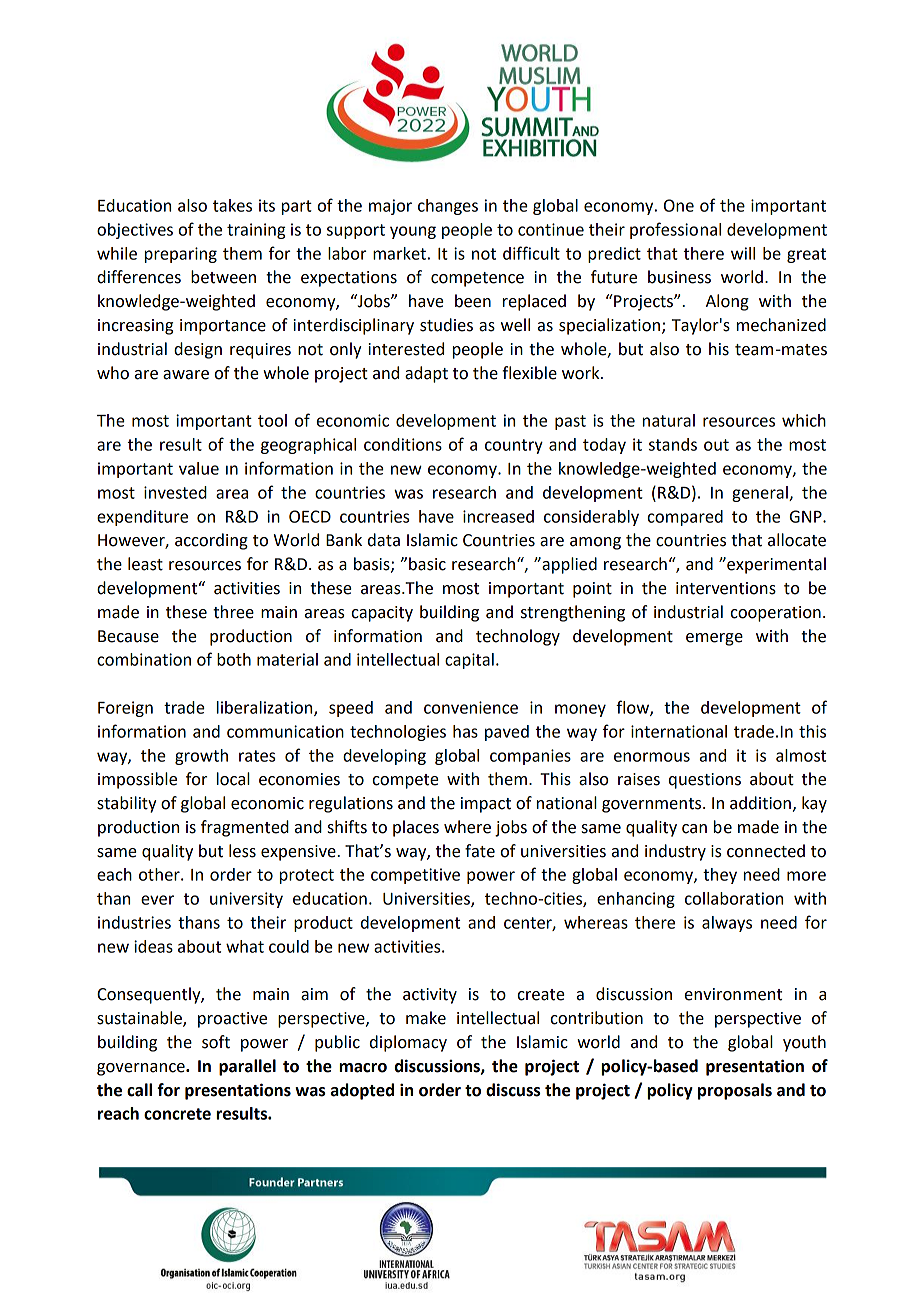 This document has height=1308, width=924. I want to click on concrete, so click(177, 1114).
